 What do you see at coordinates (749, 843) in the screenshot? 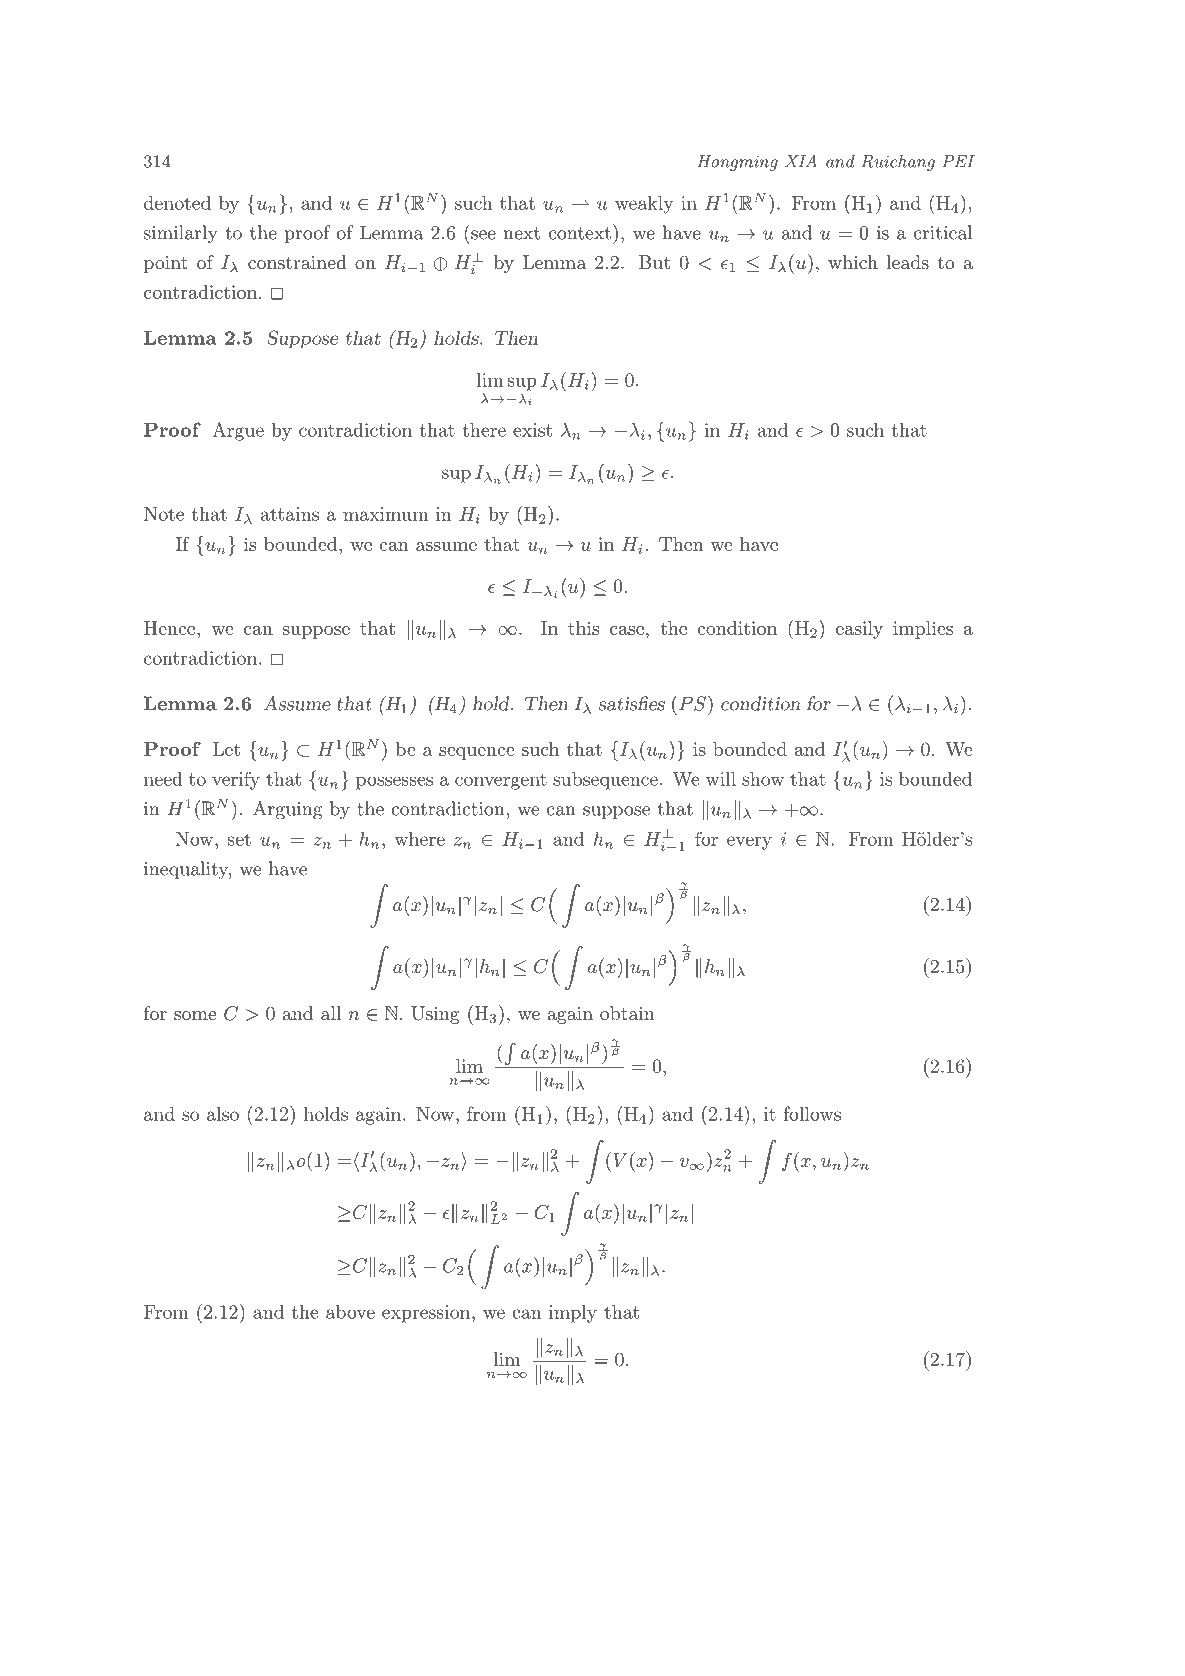
I see `every` at bounding box center [749, 843].
